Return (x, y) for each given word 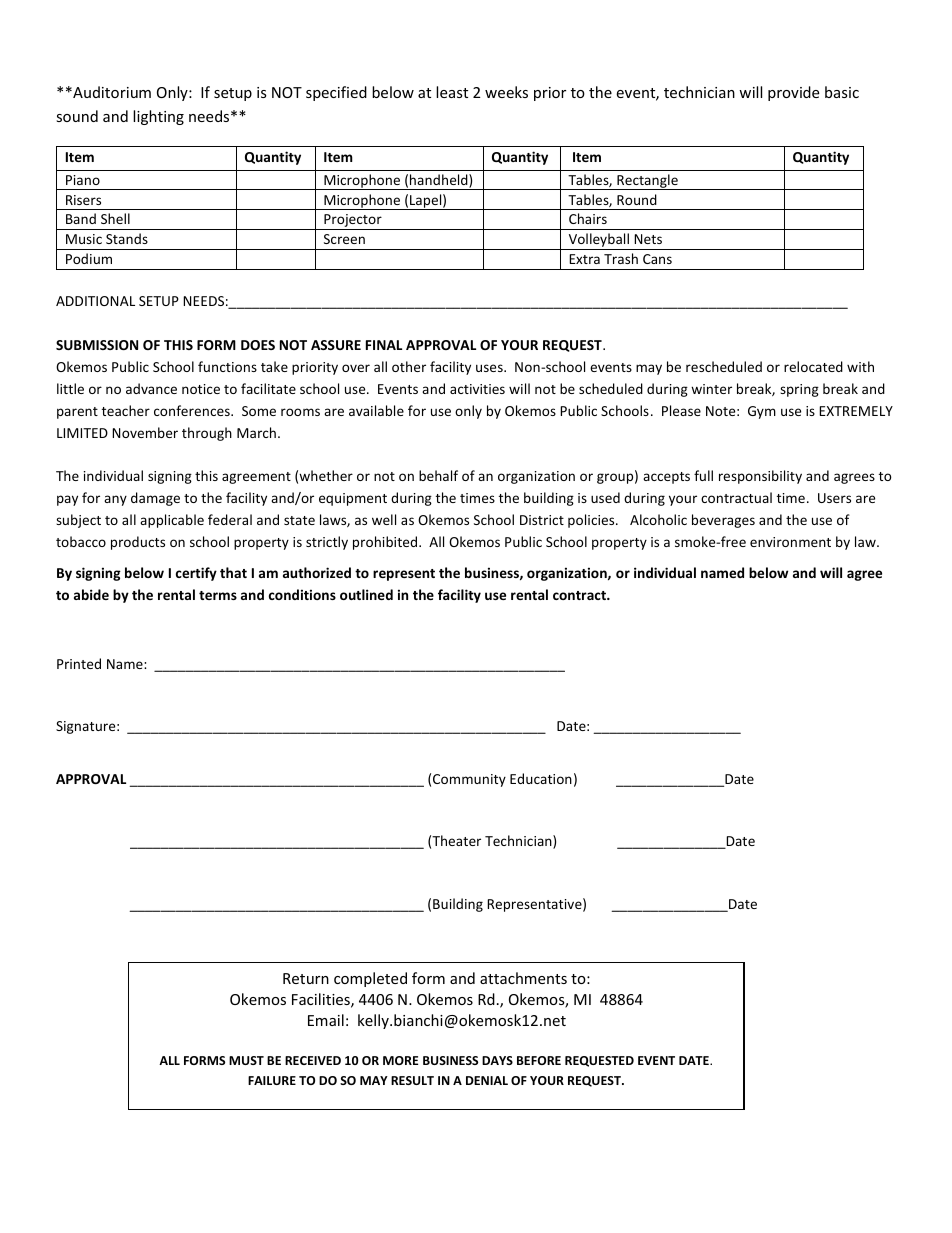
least (452, 92)
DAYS (497, 1060)
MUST (246, 1060)
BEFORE (539, 1060)
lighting (158, 117)
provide (793, 93)
